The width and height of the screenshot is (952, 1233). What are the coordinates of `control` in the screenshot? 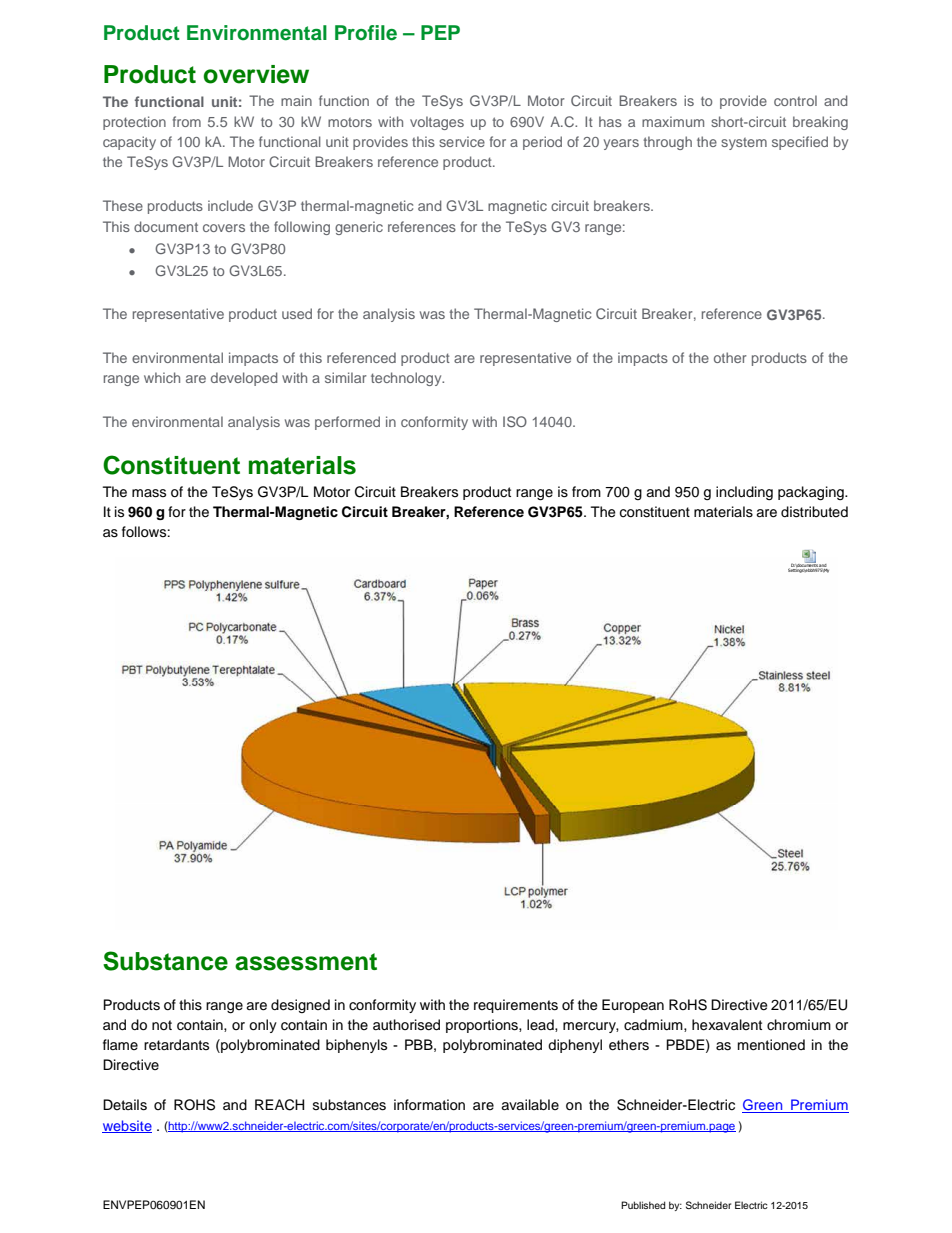 It's located at (795, 100).
